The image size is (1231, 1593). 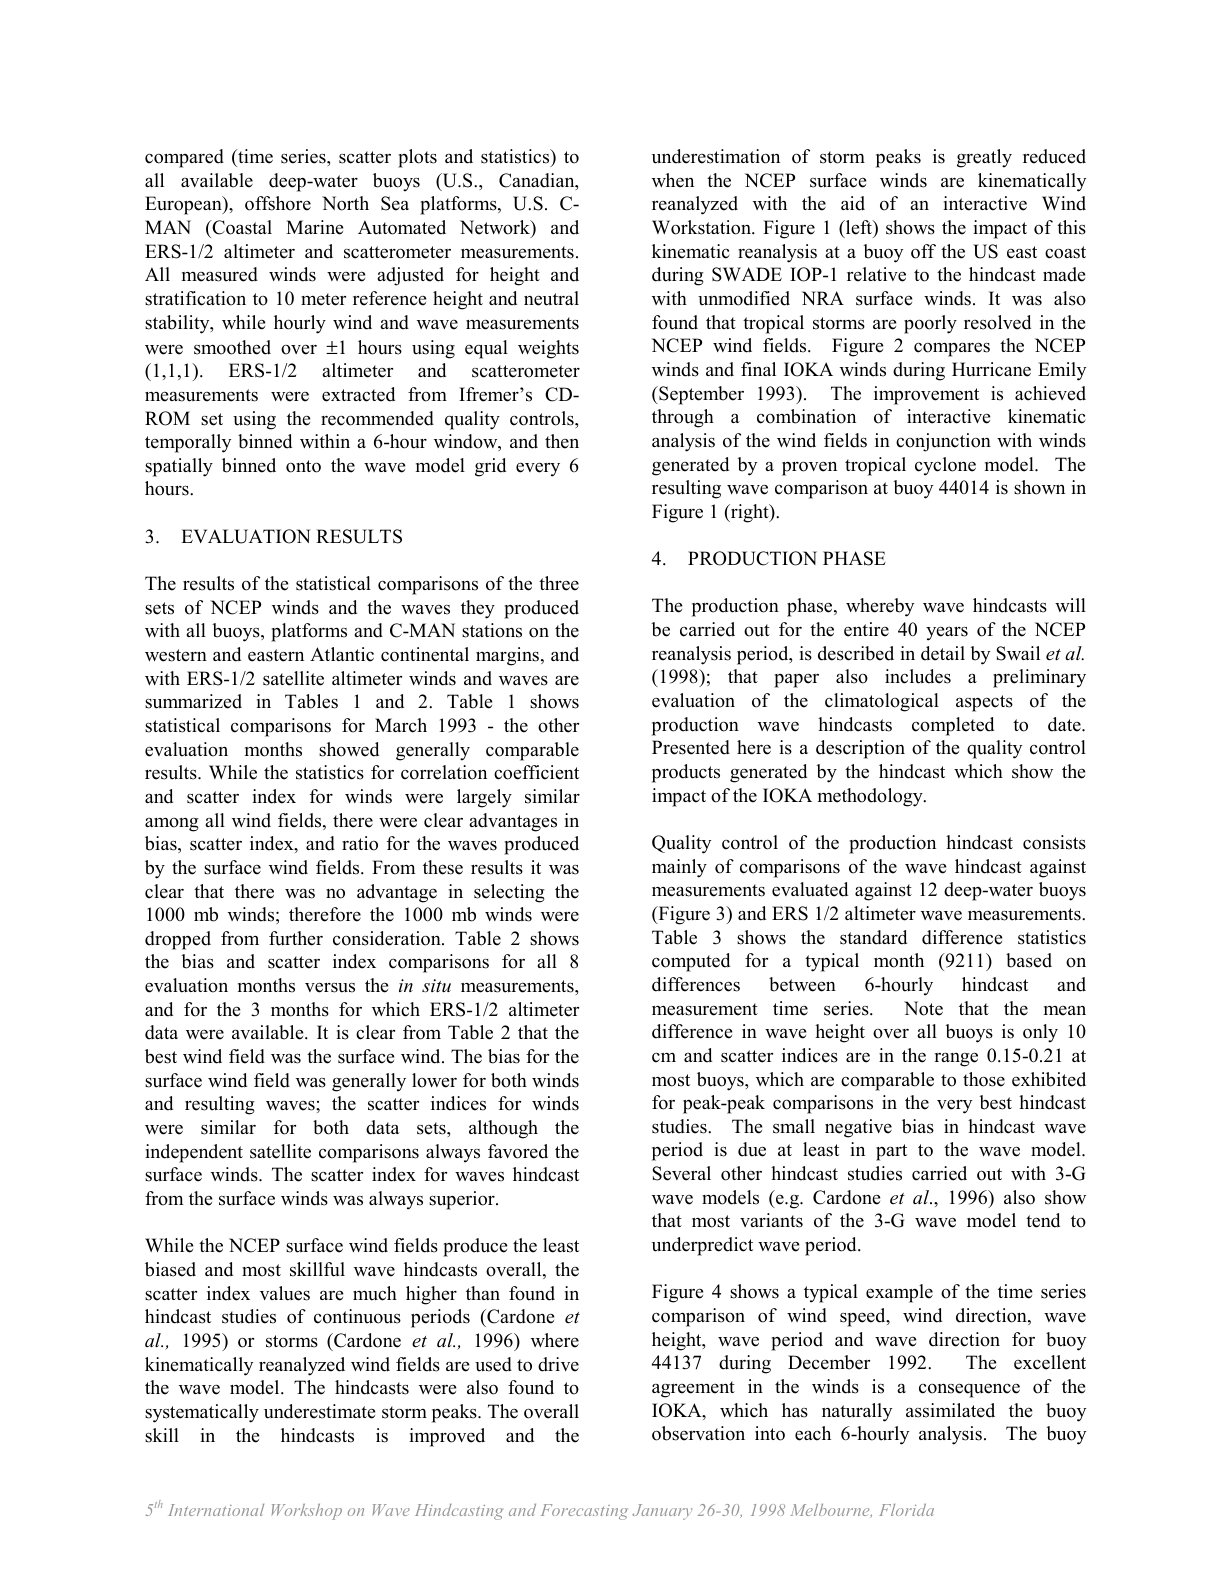 What do you see at coordinates (172, 825) in the screenshot?
I see `among` at bounding box center [172, 825].
